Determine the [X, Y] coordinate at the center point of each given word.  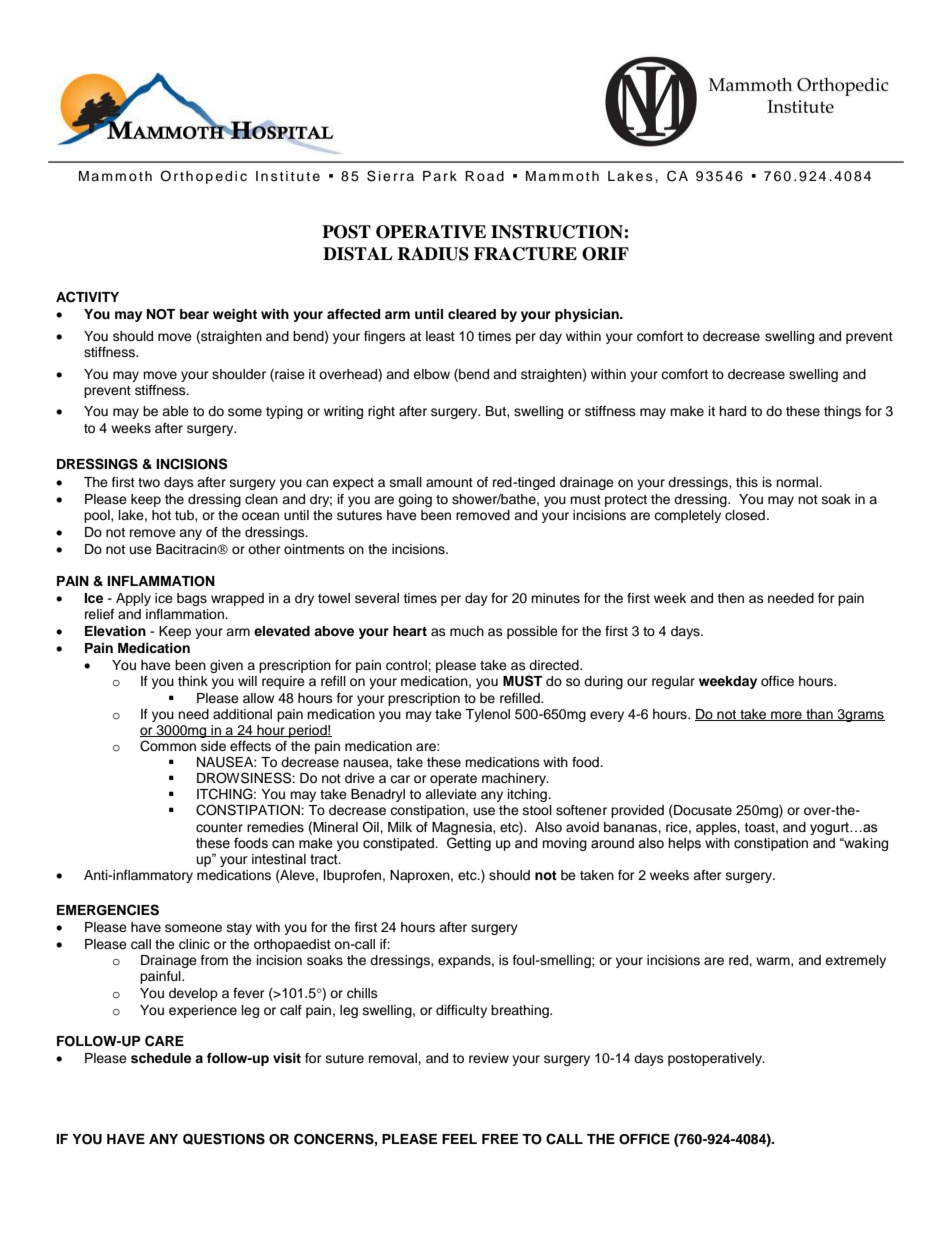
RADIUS [433, 254]
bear [194, 314]
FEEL [459, 1139]
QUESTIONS [224, 1139]
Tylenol [487, 715]
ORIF [605, 254]
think [193, 681]
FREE [500, 1139]
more [786, 716]
